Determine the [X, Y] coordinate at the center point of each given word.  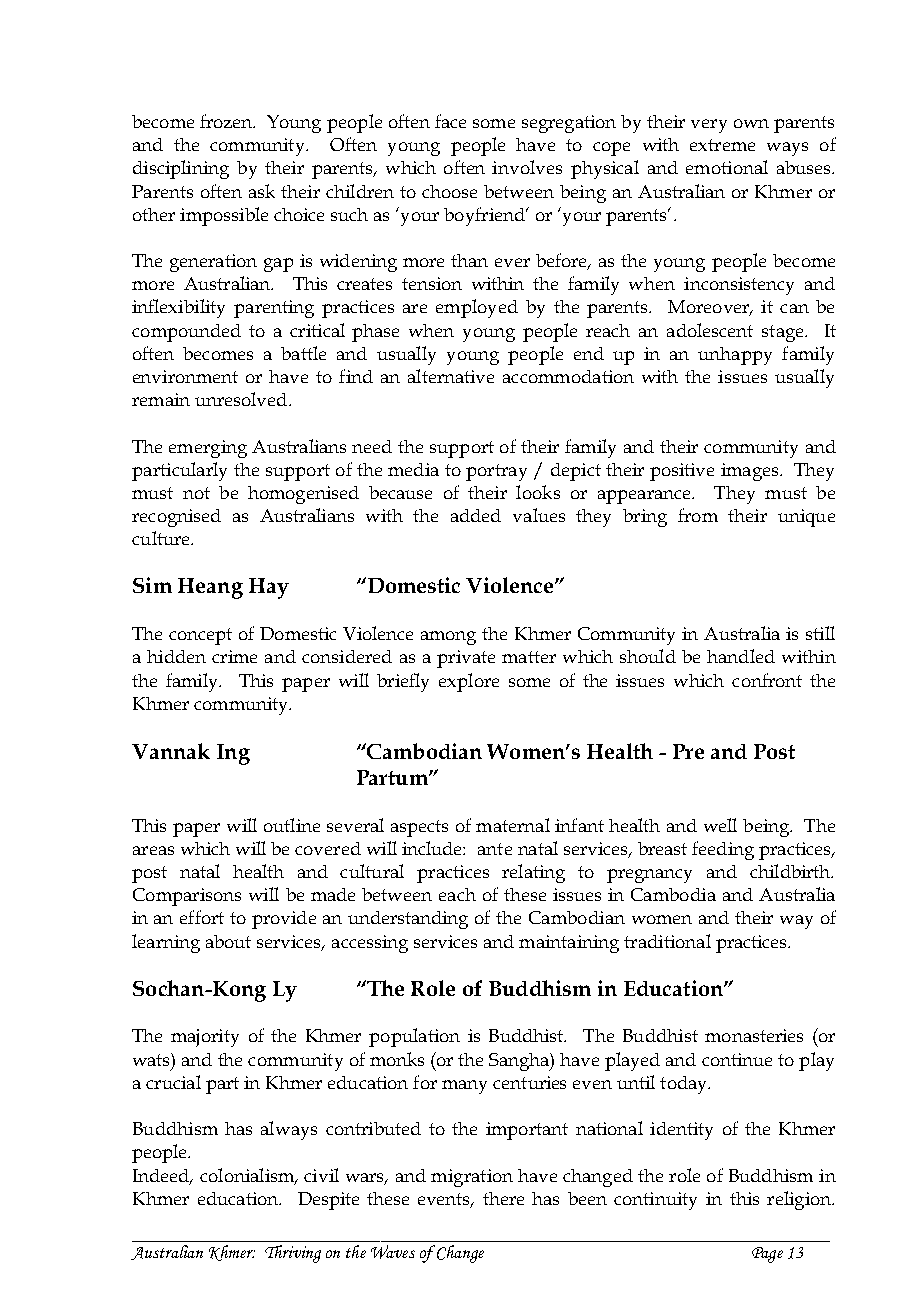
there [503, 1198]
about [228, 941]
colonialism [248, 1176]
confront [767, 680]
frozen [227, 121]
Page [767, 1255]
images [751, 472]
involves [527, 167]
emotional [727, 167]
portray [496, 472]
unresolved [242, 399]
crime [234, 656]
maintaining [569, 944]
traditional [667, 941]
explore [469, 682]
